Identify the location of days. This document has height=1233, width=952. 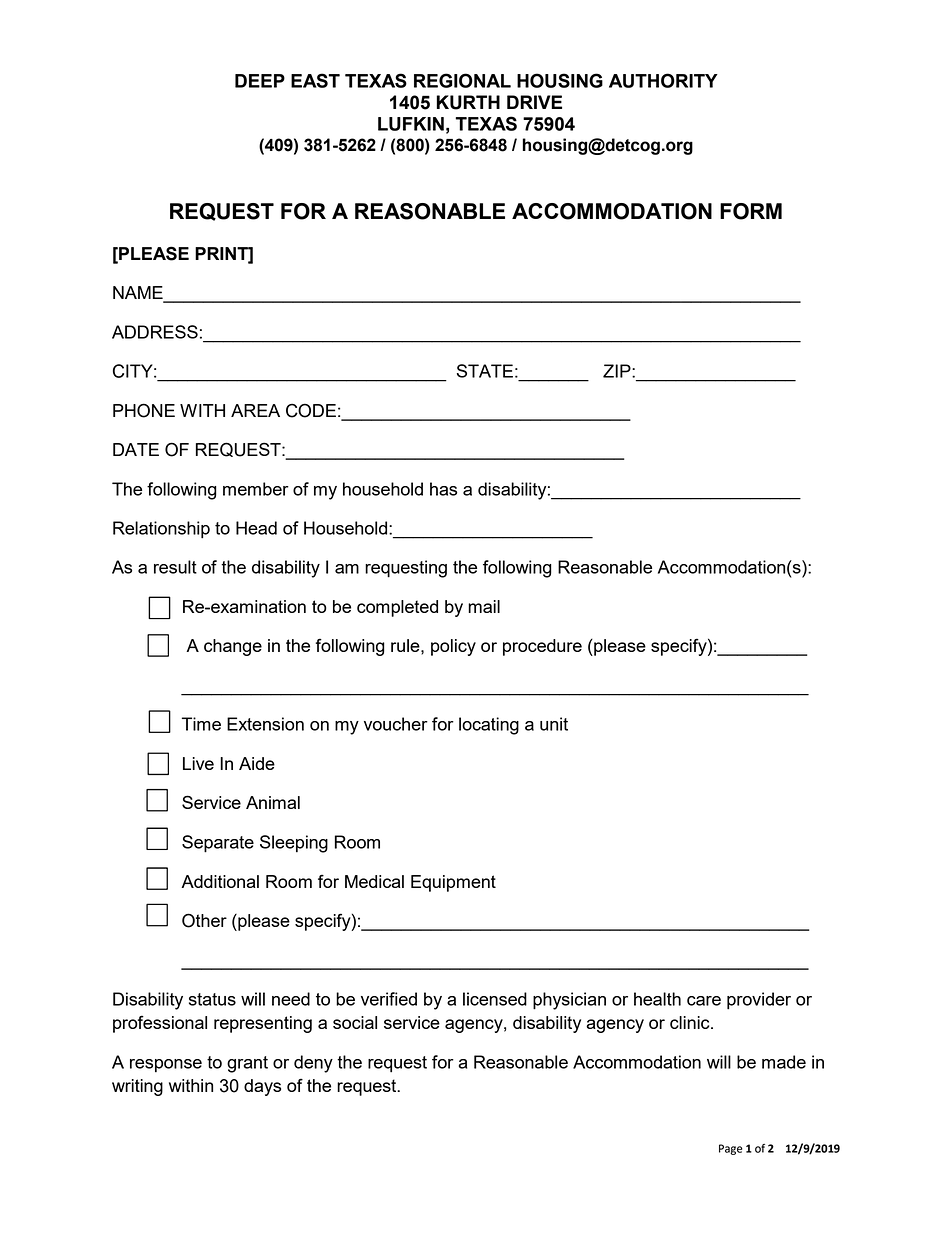
(262, 1087).
